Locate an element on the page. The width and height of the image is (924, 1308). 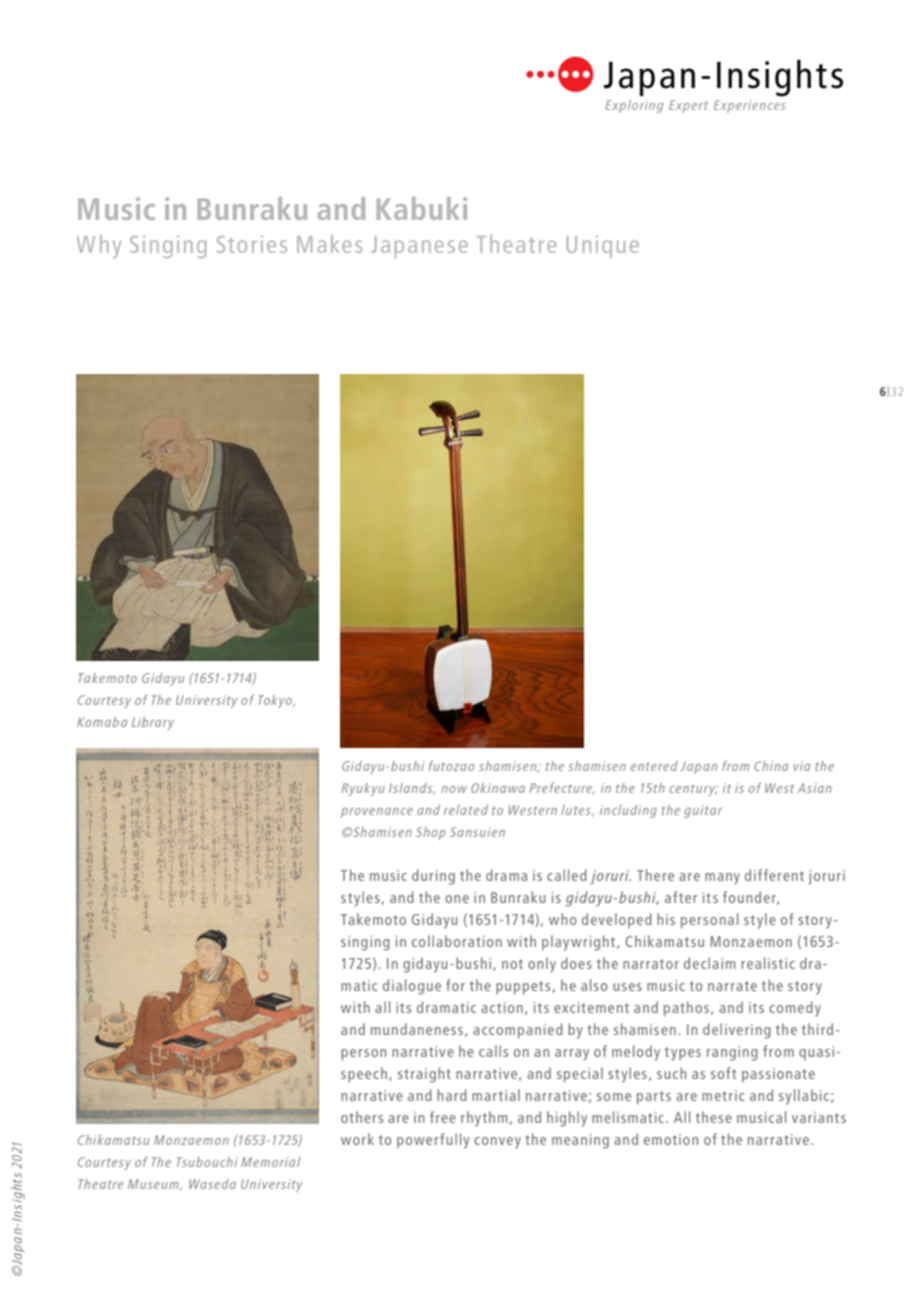
Experiences is located at coordinates (750, 106).
